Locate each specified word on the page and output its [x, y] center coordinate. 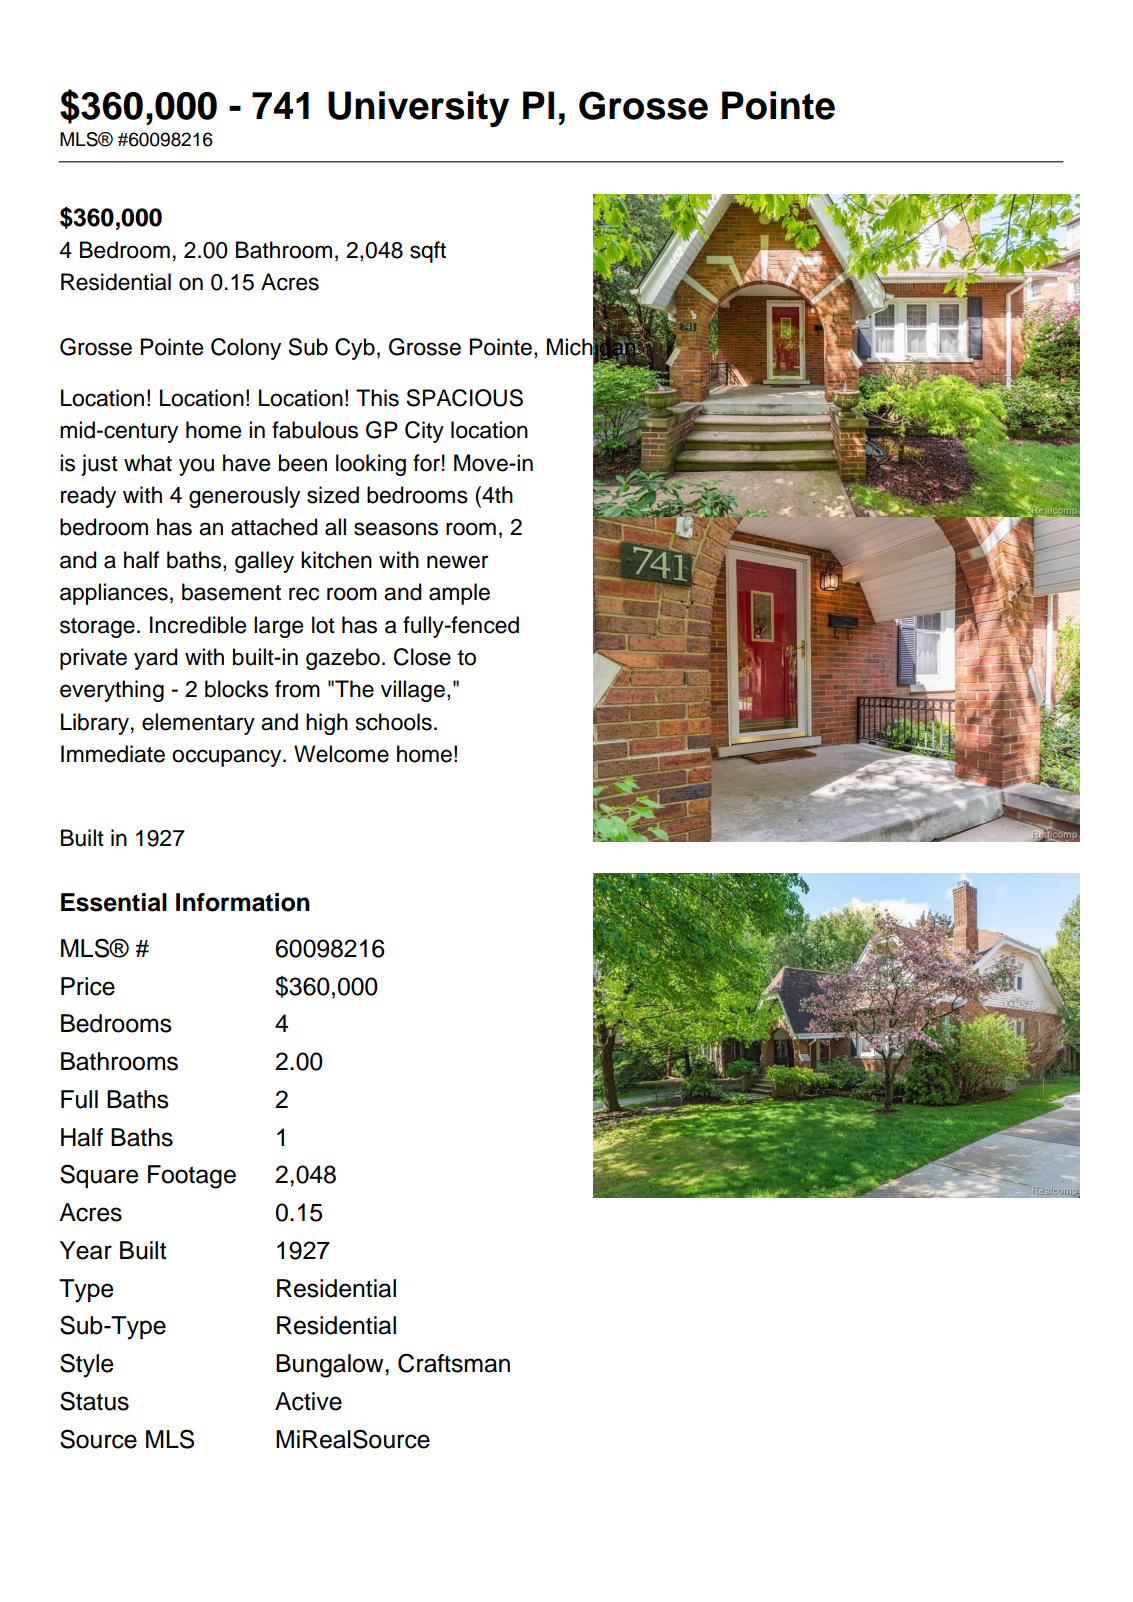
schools [394, 722]
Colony [246, 349]
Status [94, 1401]
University [418, 109]
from [297, 689]
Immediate [113, 754]
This [377, 398]
